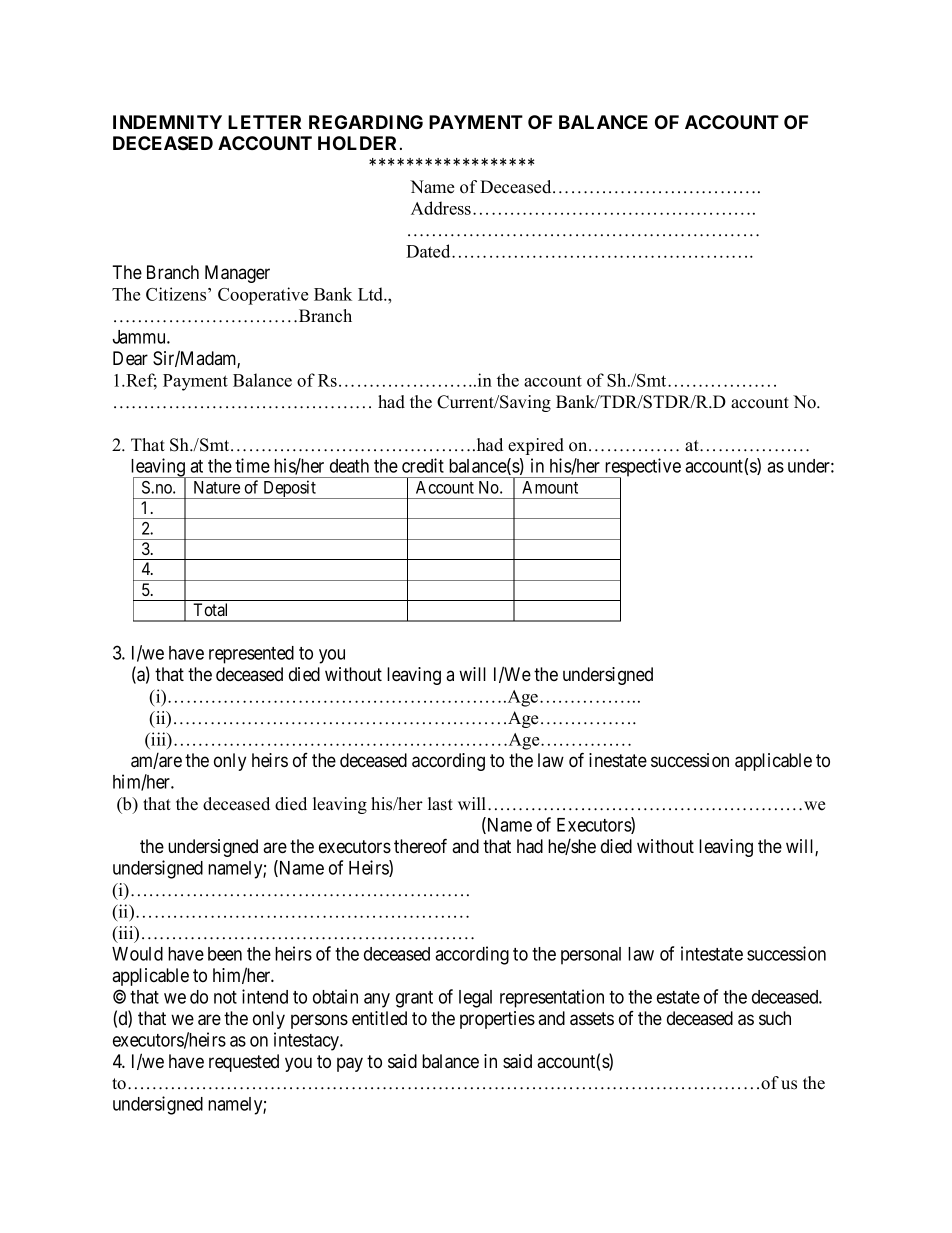 The width and height of the screenshot is (952, 1233). What do you see at coordinates (244, 1063) in the screenshot?
I see `requested` at bounding box center [244, 1063].
